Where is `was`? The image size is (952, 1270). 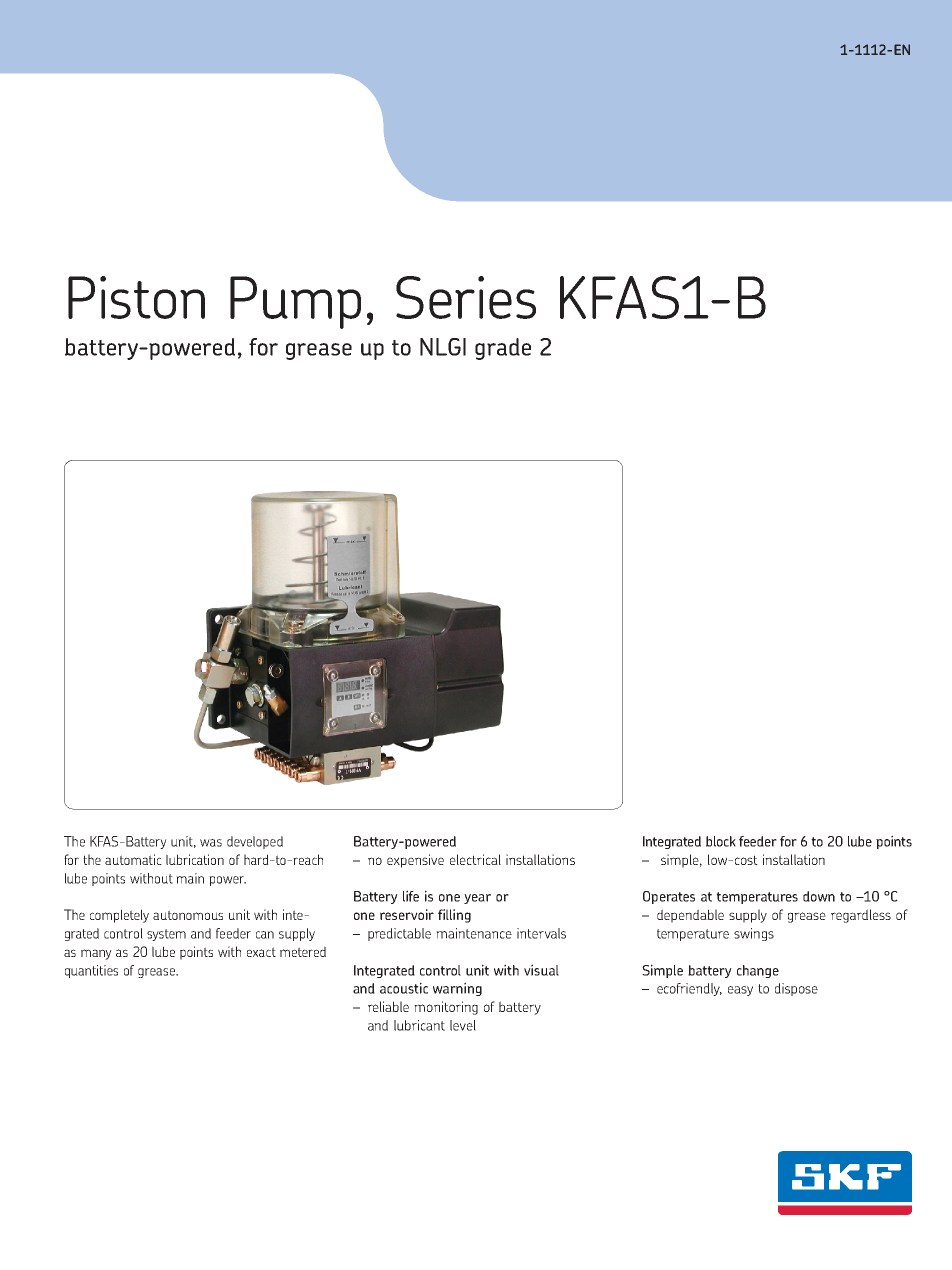
was is located at coordinates (211, 843).
